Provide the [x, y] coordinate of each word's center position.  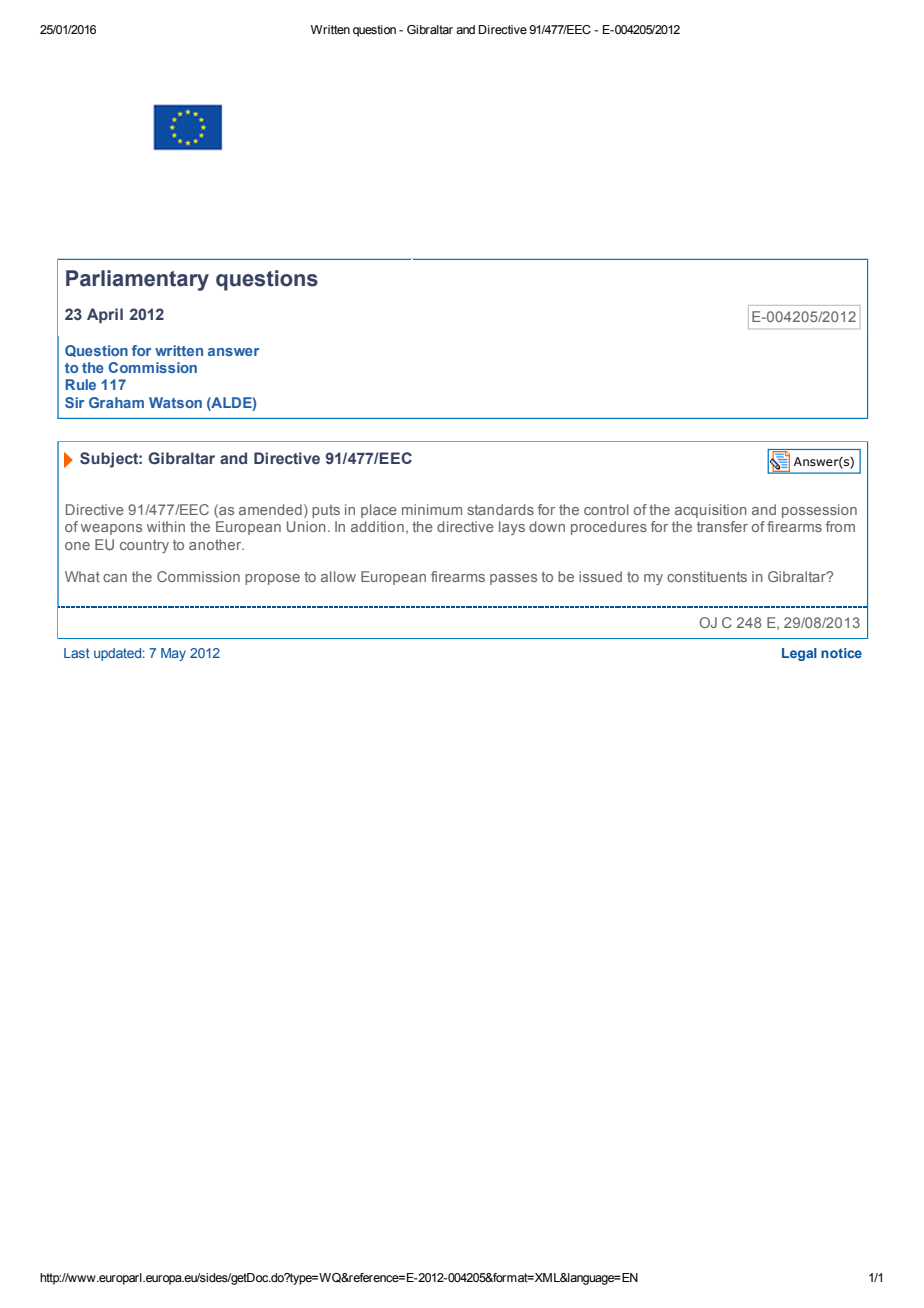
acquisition [711, 511]
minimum [432, 509]
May [173, 654]
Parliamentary [137, 280]
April [105, 316]
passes [513, 579]
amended [270, 509]
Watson [175, 402]
